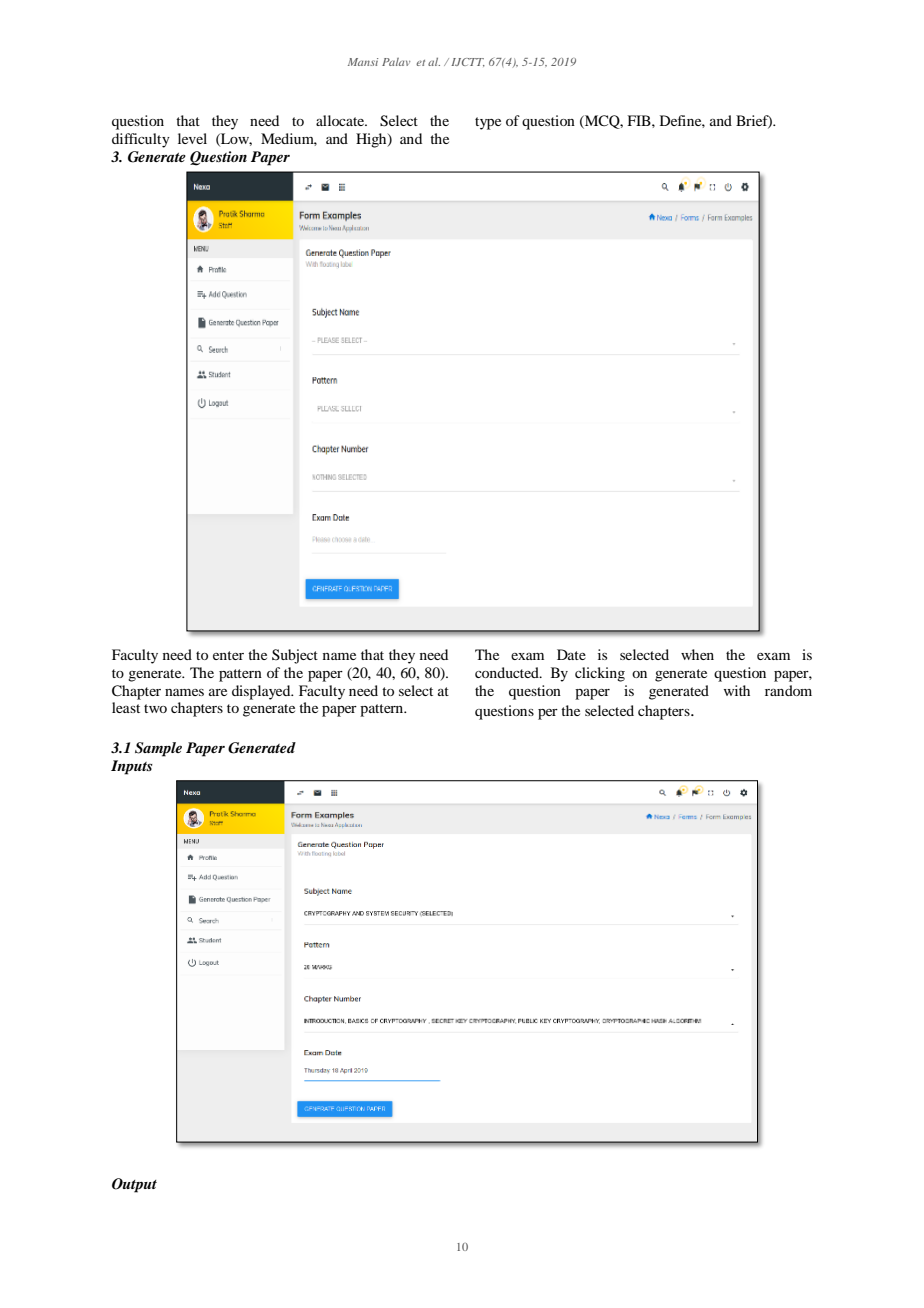 The height and width of the screenshot is (1308, 924). I want to click on enter, so click(228, 655).
